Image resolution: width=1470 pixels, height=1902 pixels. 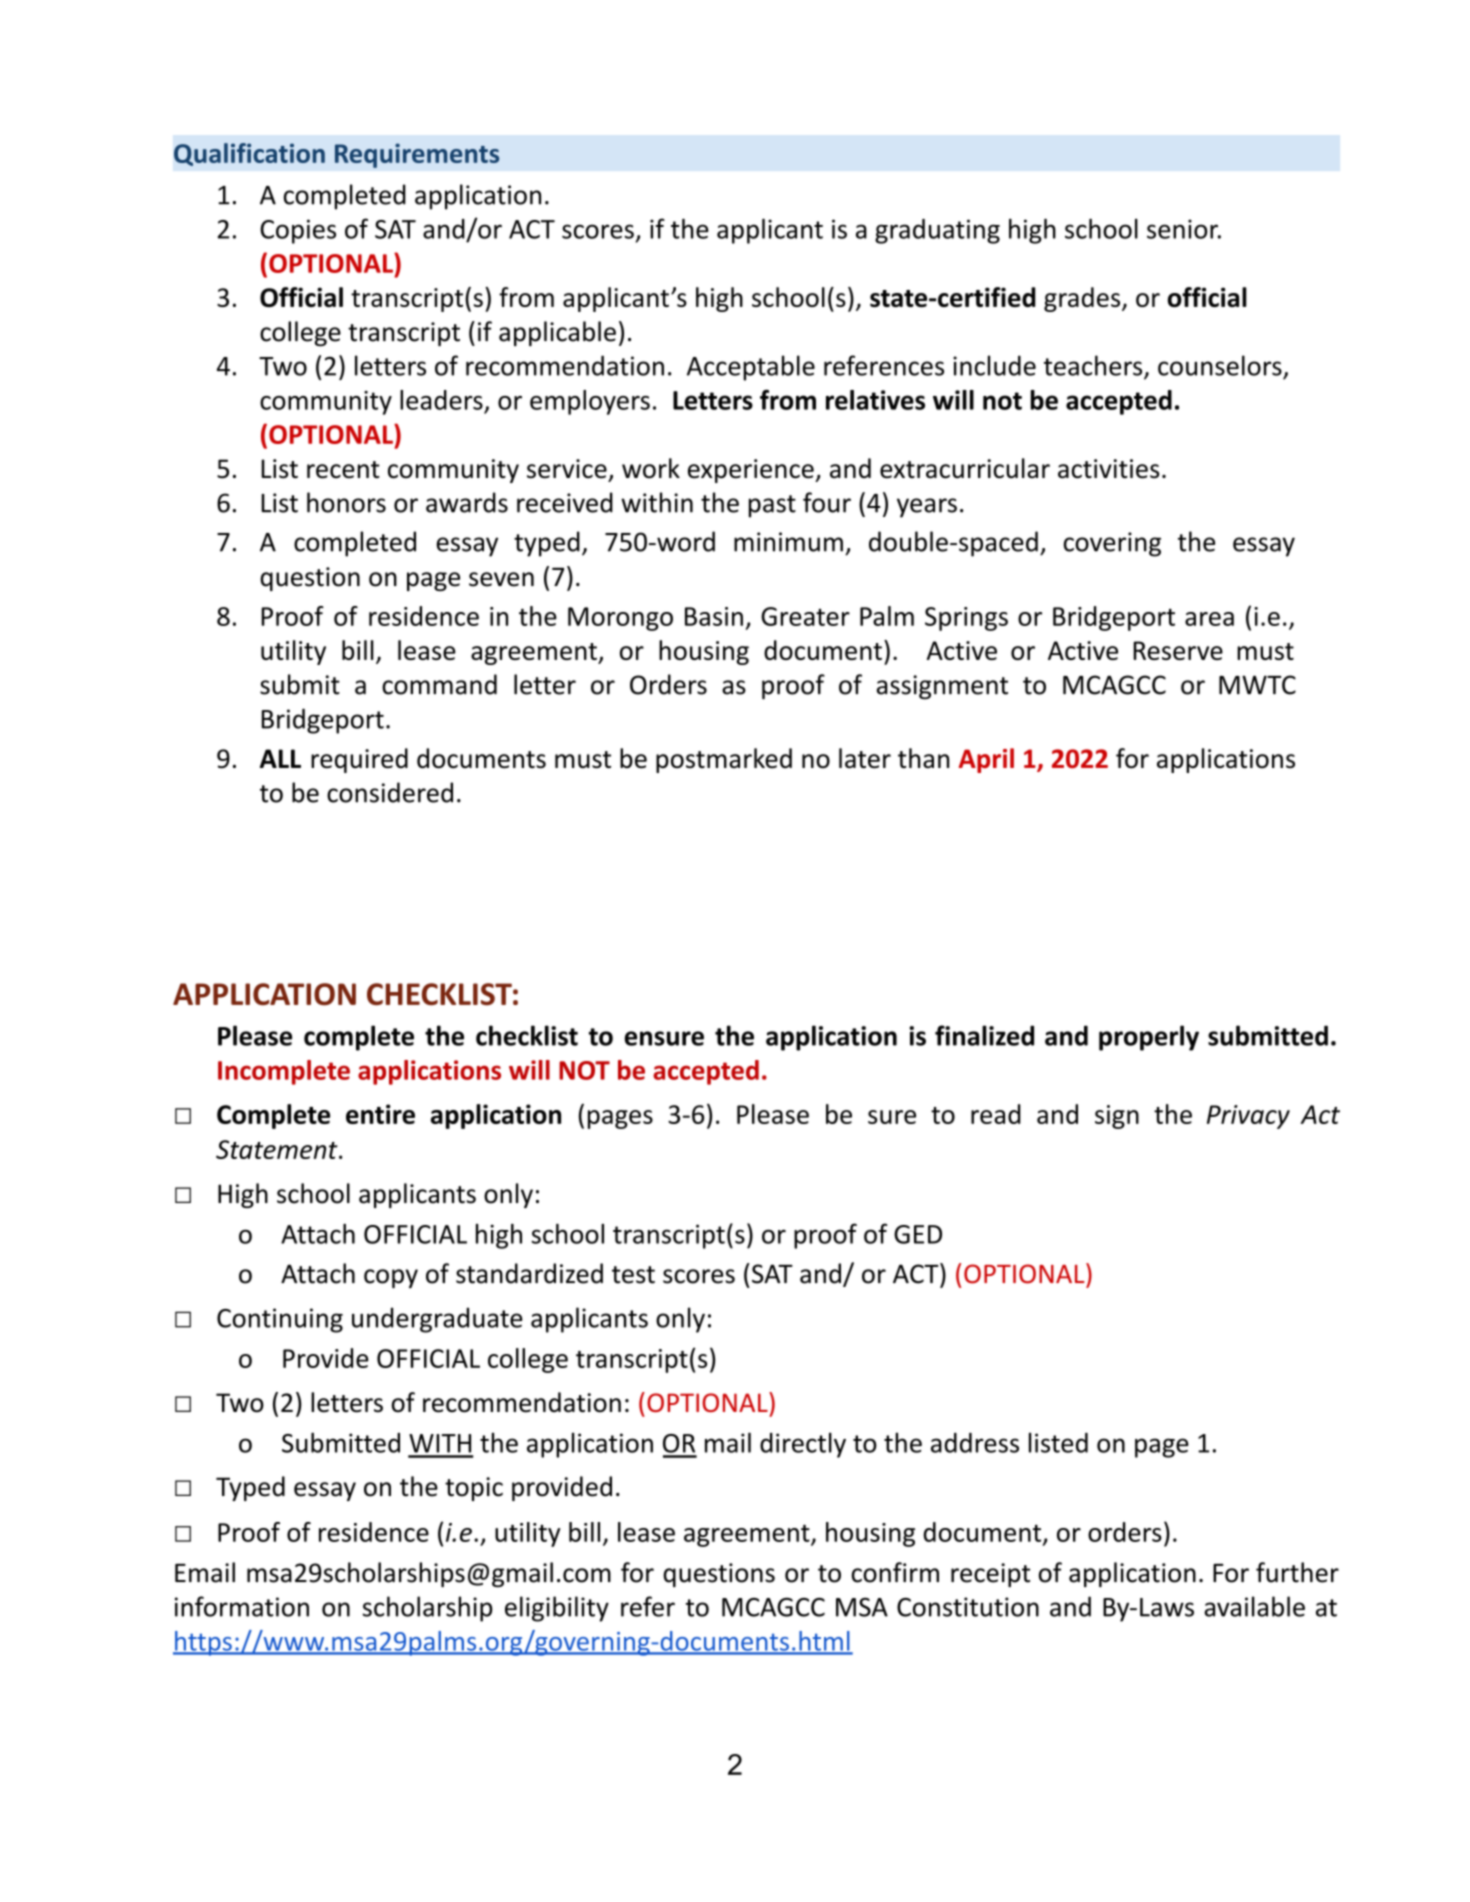 What do you see at coordinates (805, 616) in the screenshot?
I see `Greater` at bounding box center [805, 616].
